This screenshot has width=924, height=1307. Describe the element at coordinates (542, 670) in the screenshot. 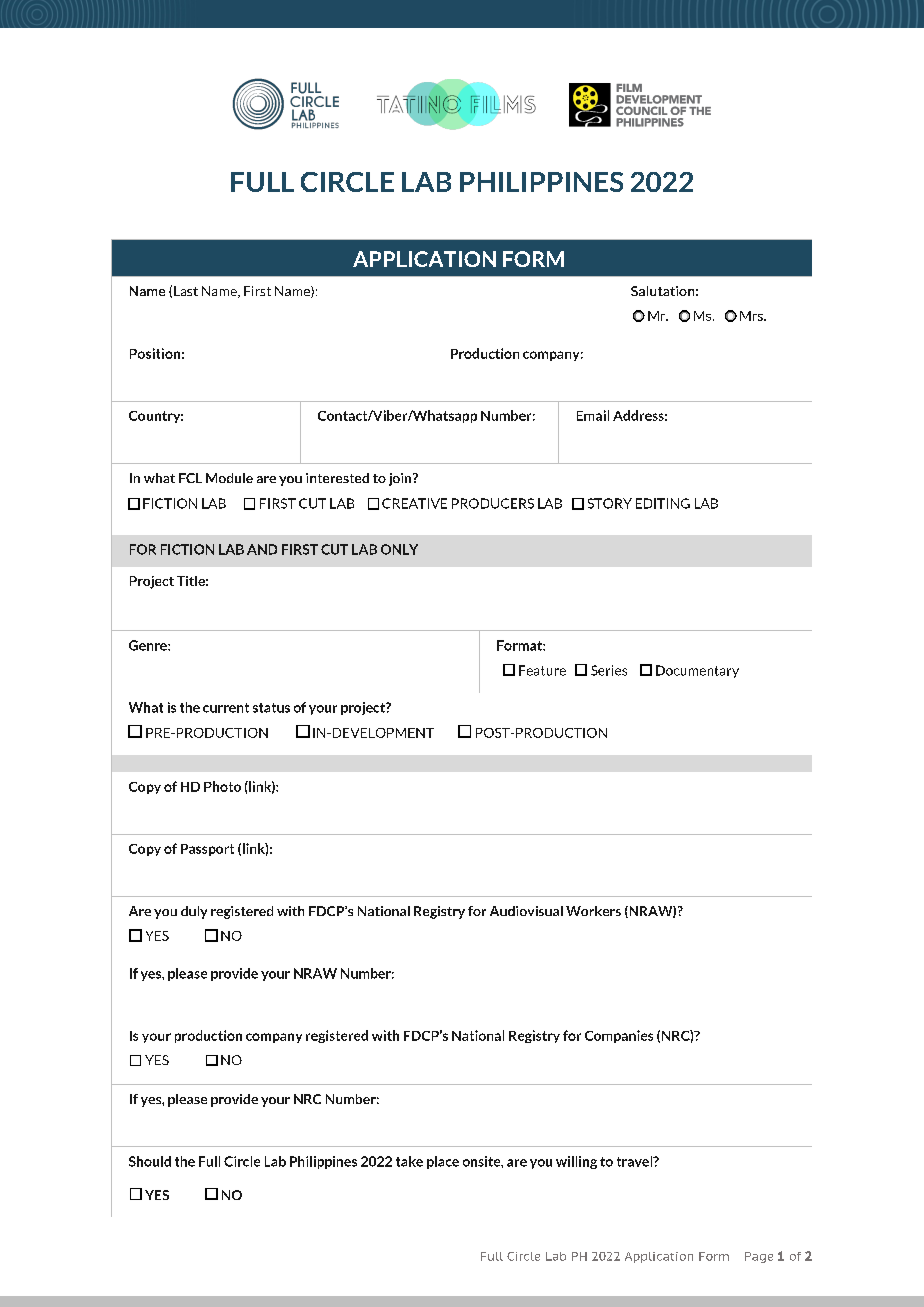

I see `Feature` at that location.
